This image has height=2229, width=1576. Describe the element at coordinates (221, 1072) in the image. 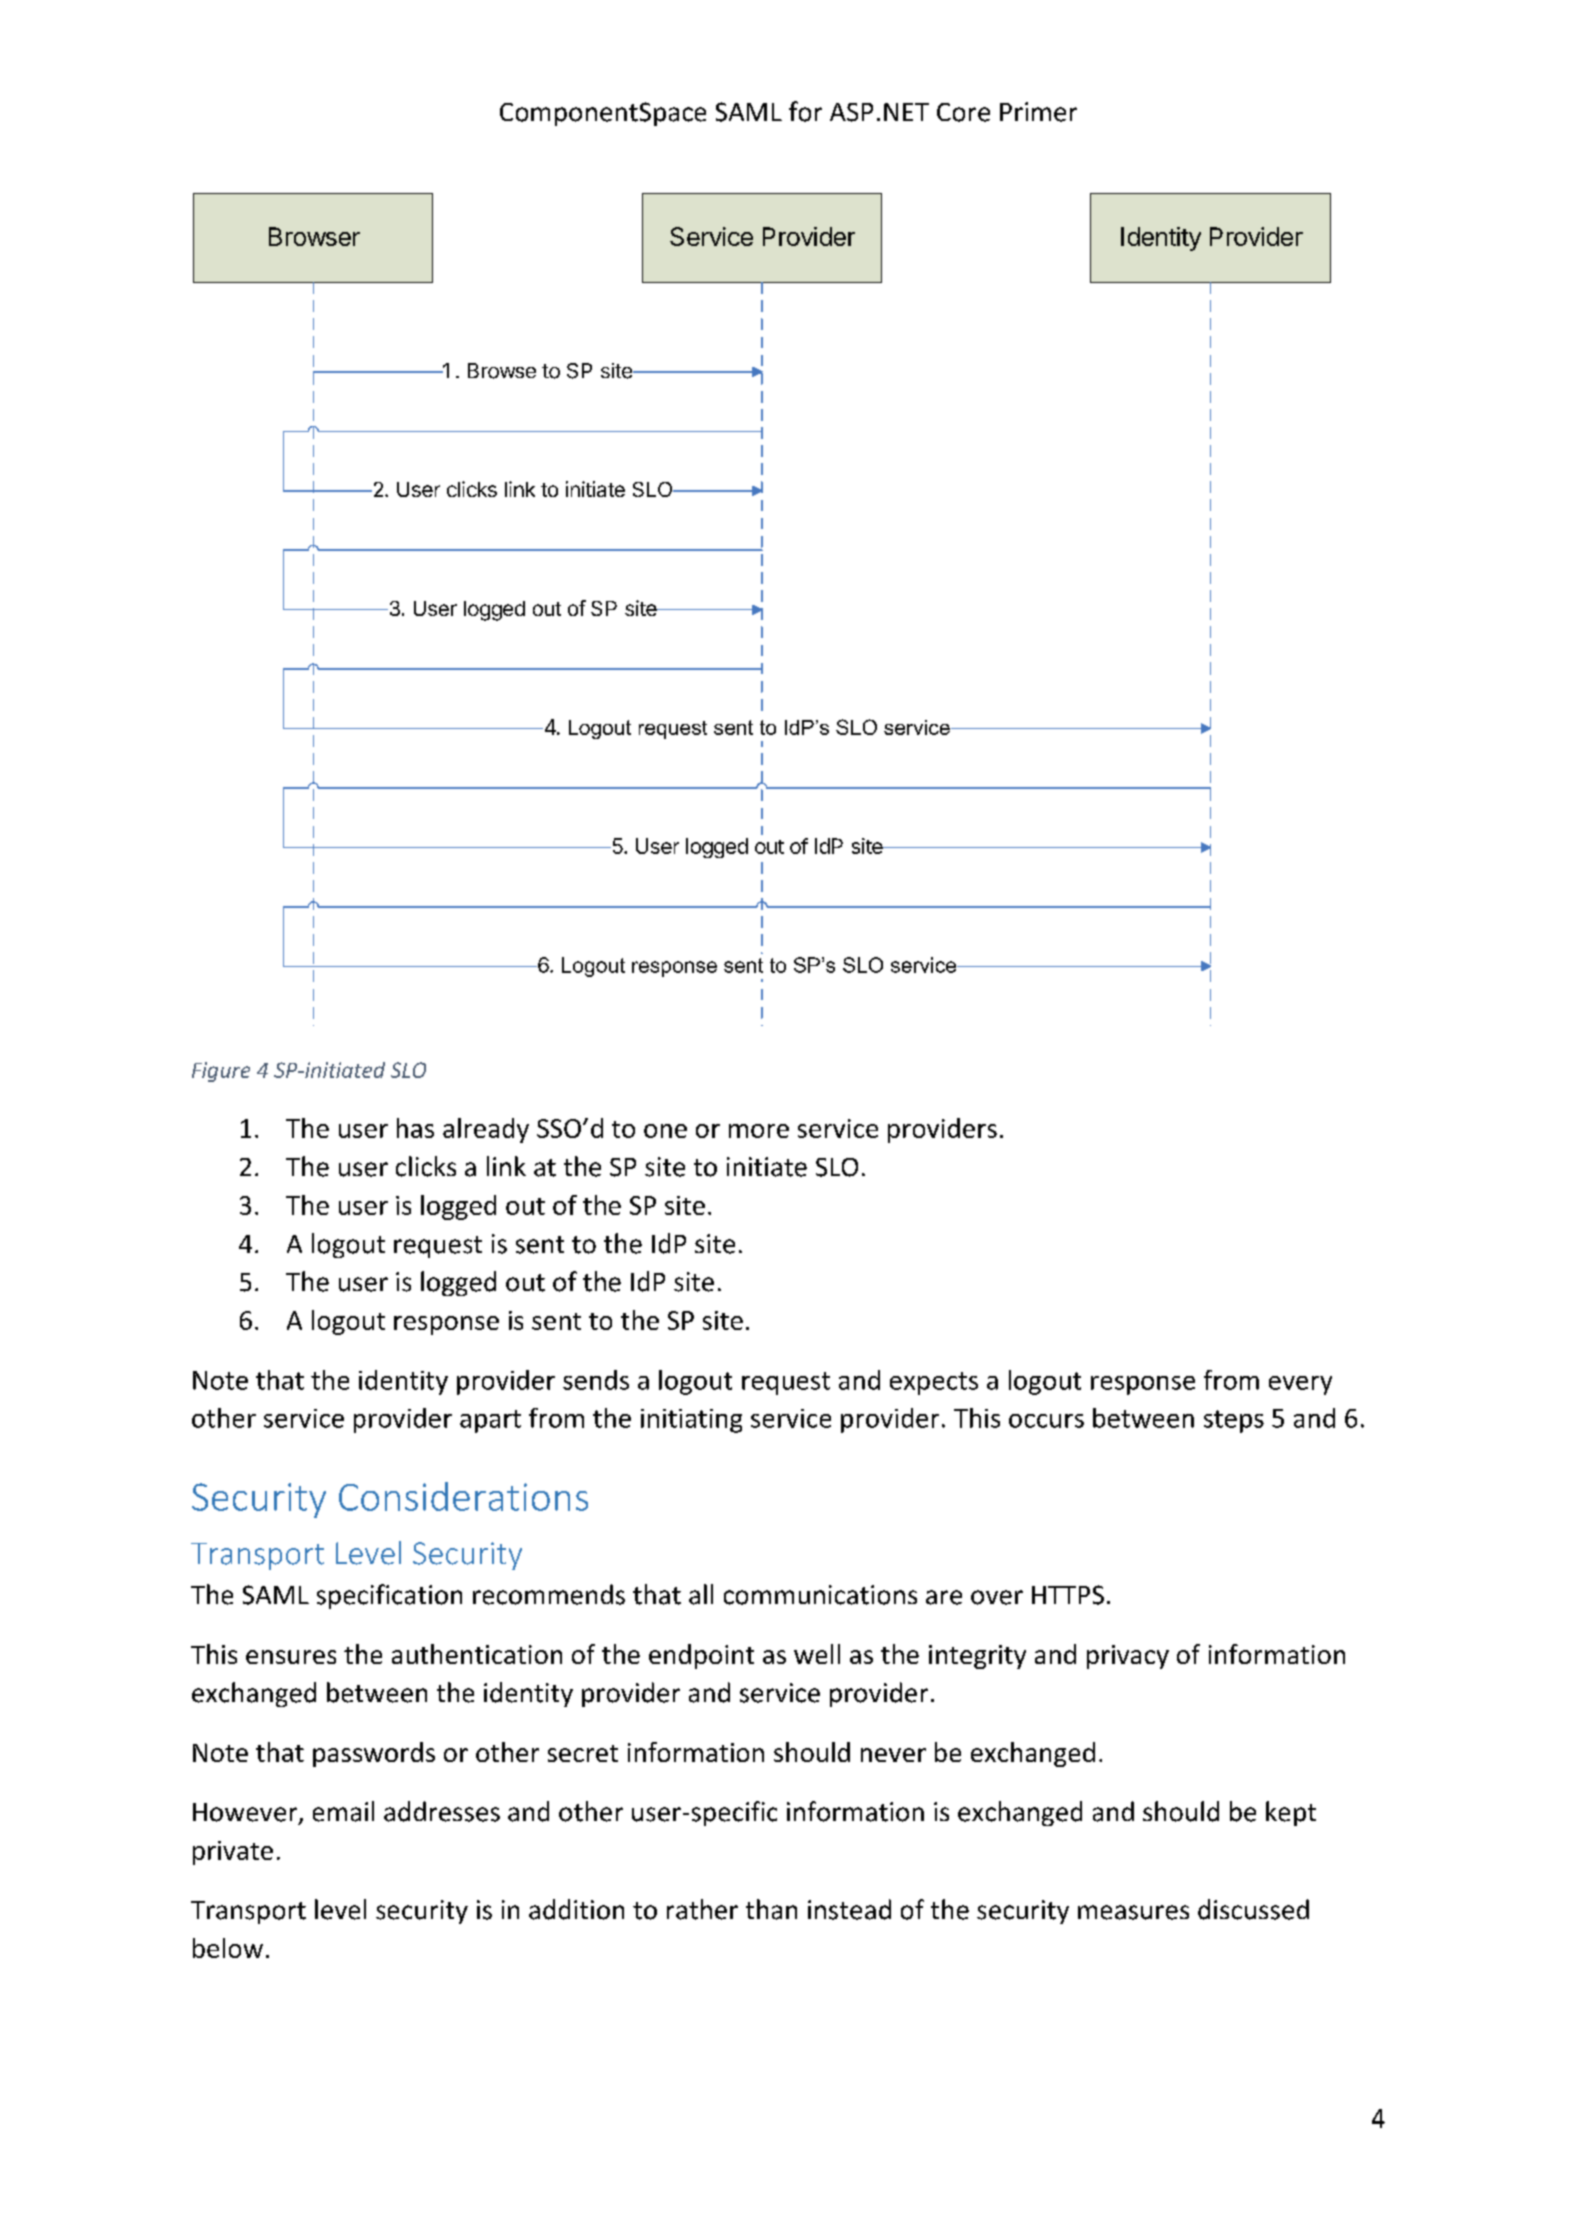

I see `Figure` at that location.
